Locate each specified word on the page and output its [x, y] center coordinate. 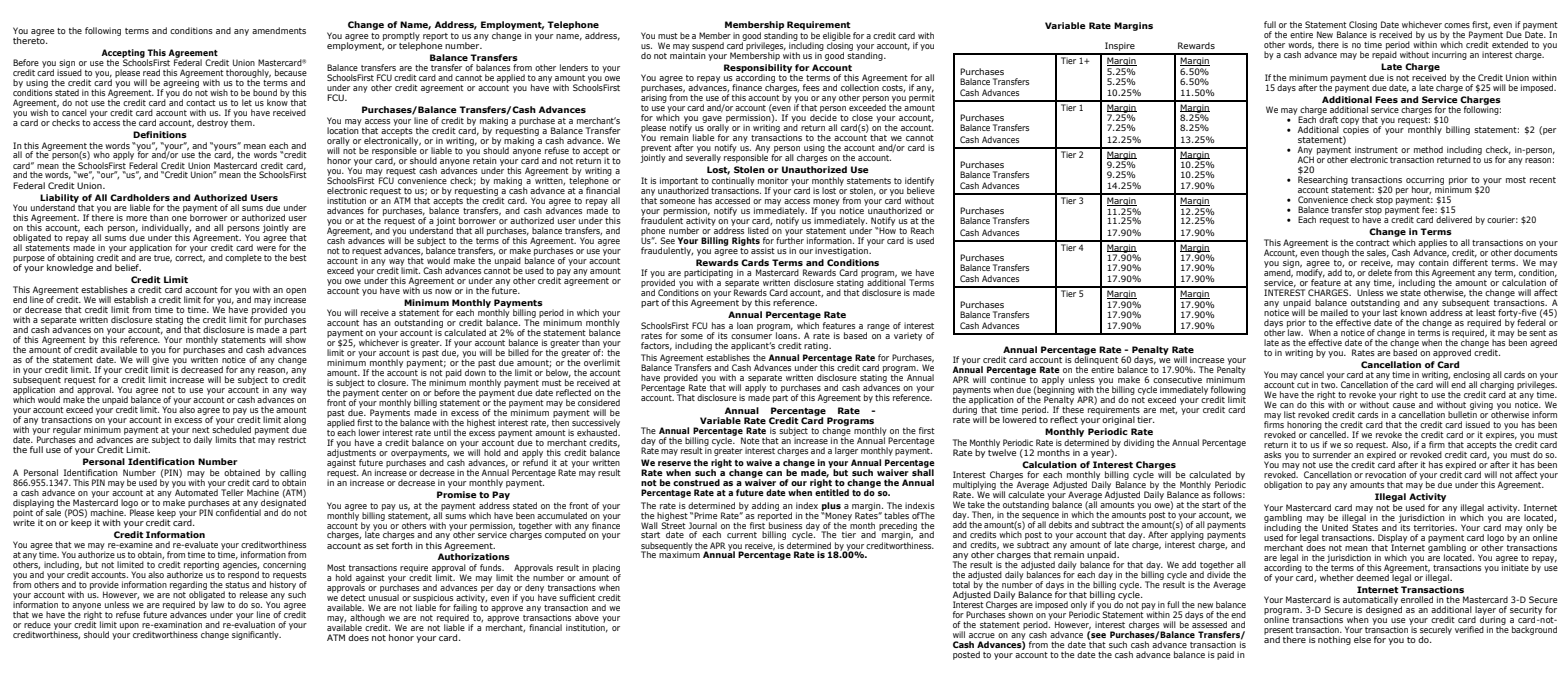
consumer [751, 336]
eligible [837, 37]
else [1362, 639]
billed [518, 352]
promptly [402, 37]
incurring [1449, 55]
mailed [1334, 312]
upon [129, 626]
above [587, 617]
